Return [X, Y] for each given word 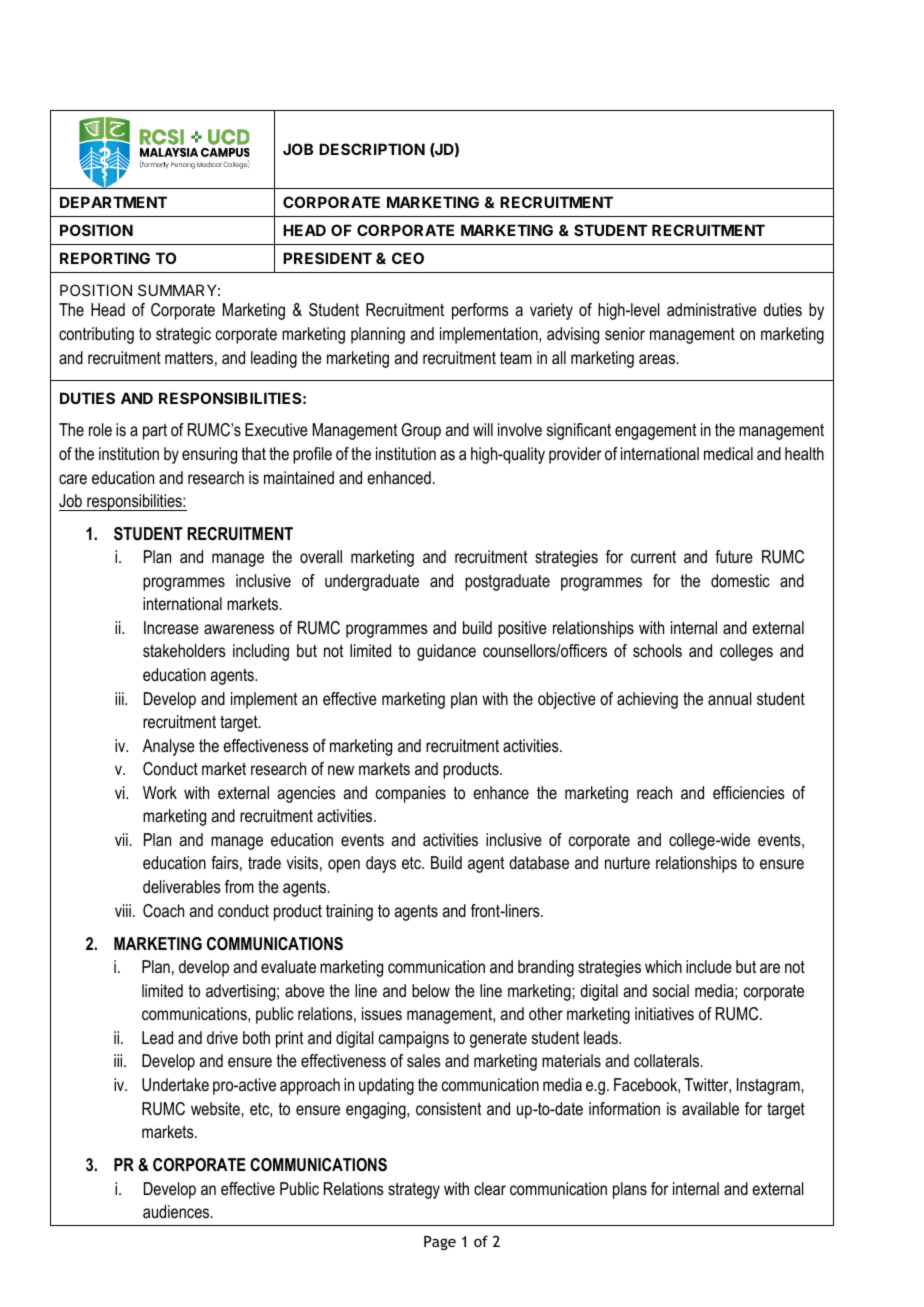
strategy [414, 1191]
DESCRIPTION [372, 149]
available [710, 1108]
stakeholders [184, 650]
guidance [446, 652]
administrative [712, 309]
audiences [177, 1211]
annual [729, 698]
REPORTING [105, 258]
